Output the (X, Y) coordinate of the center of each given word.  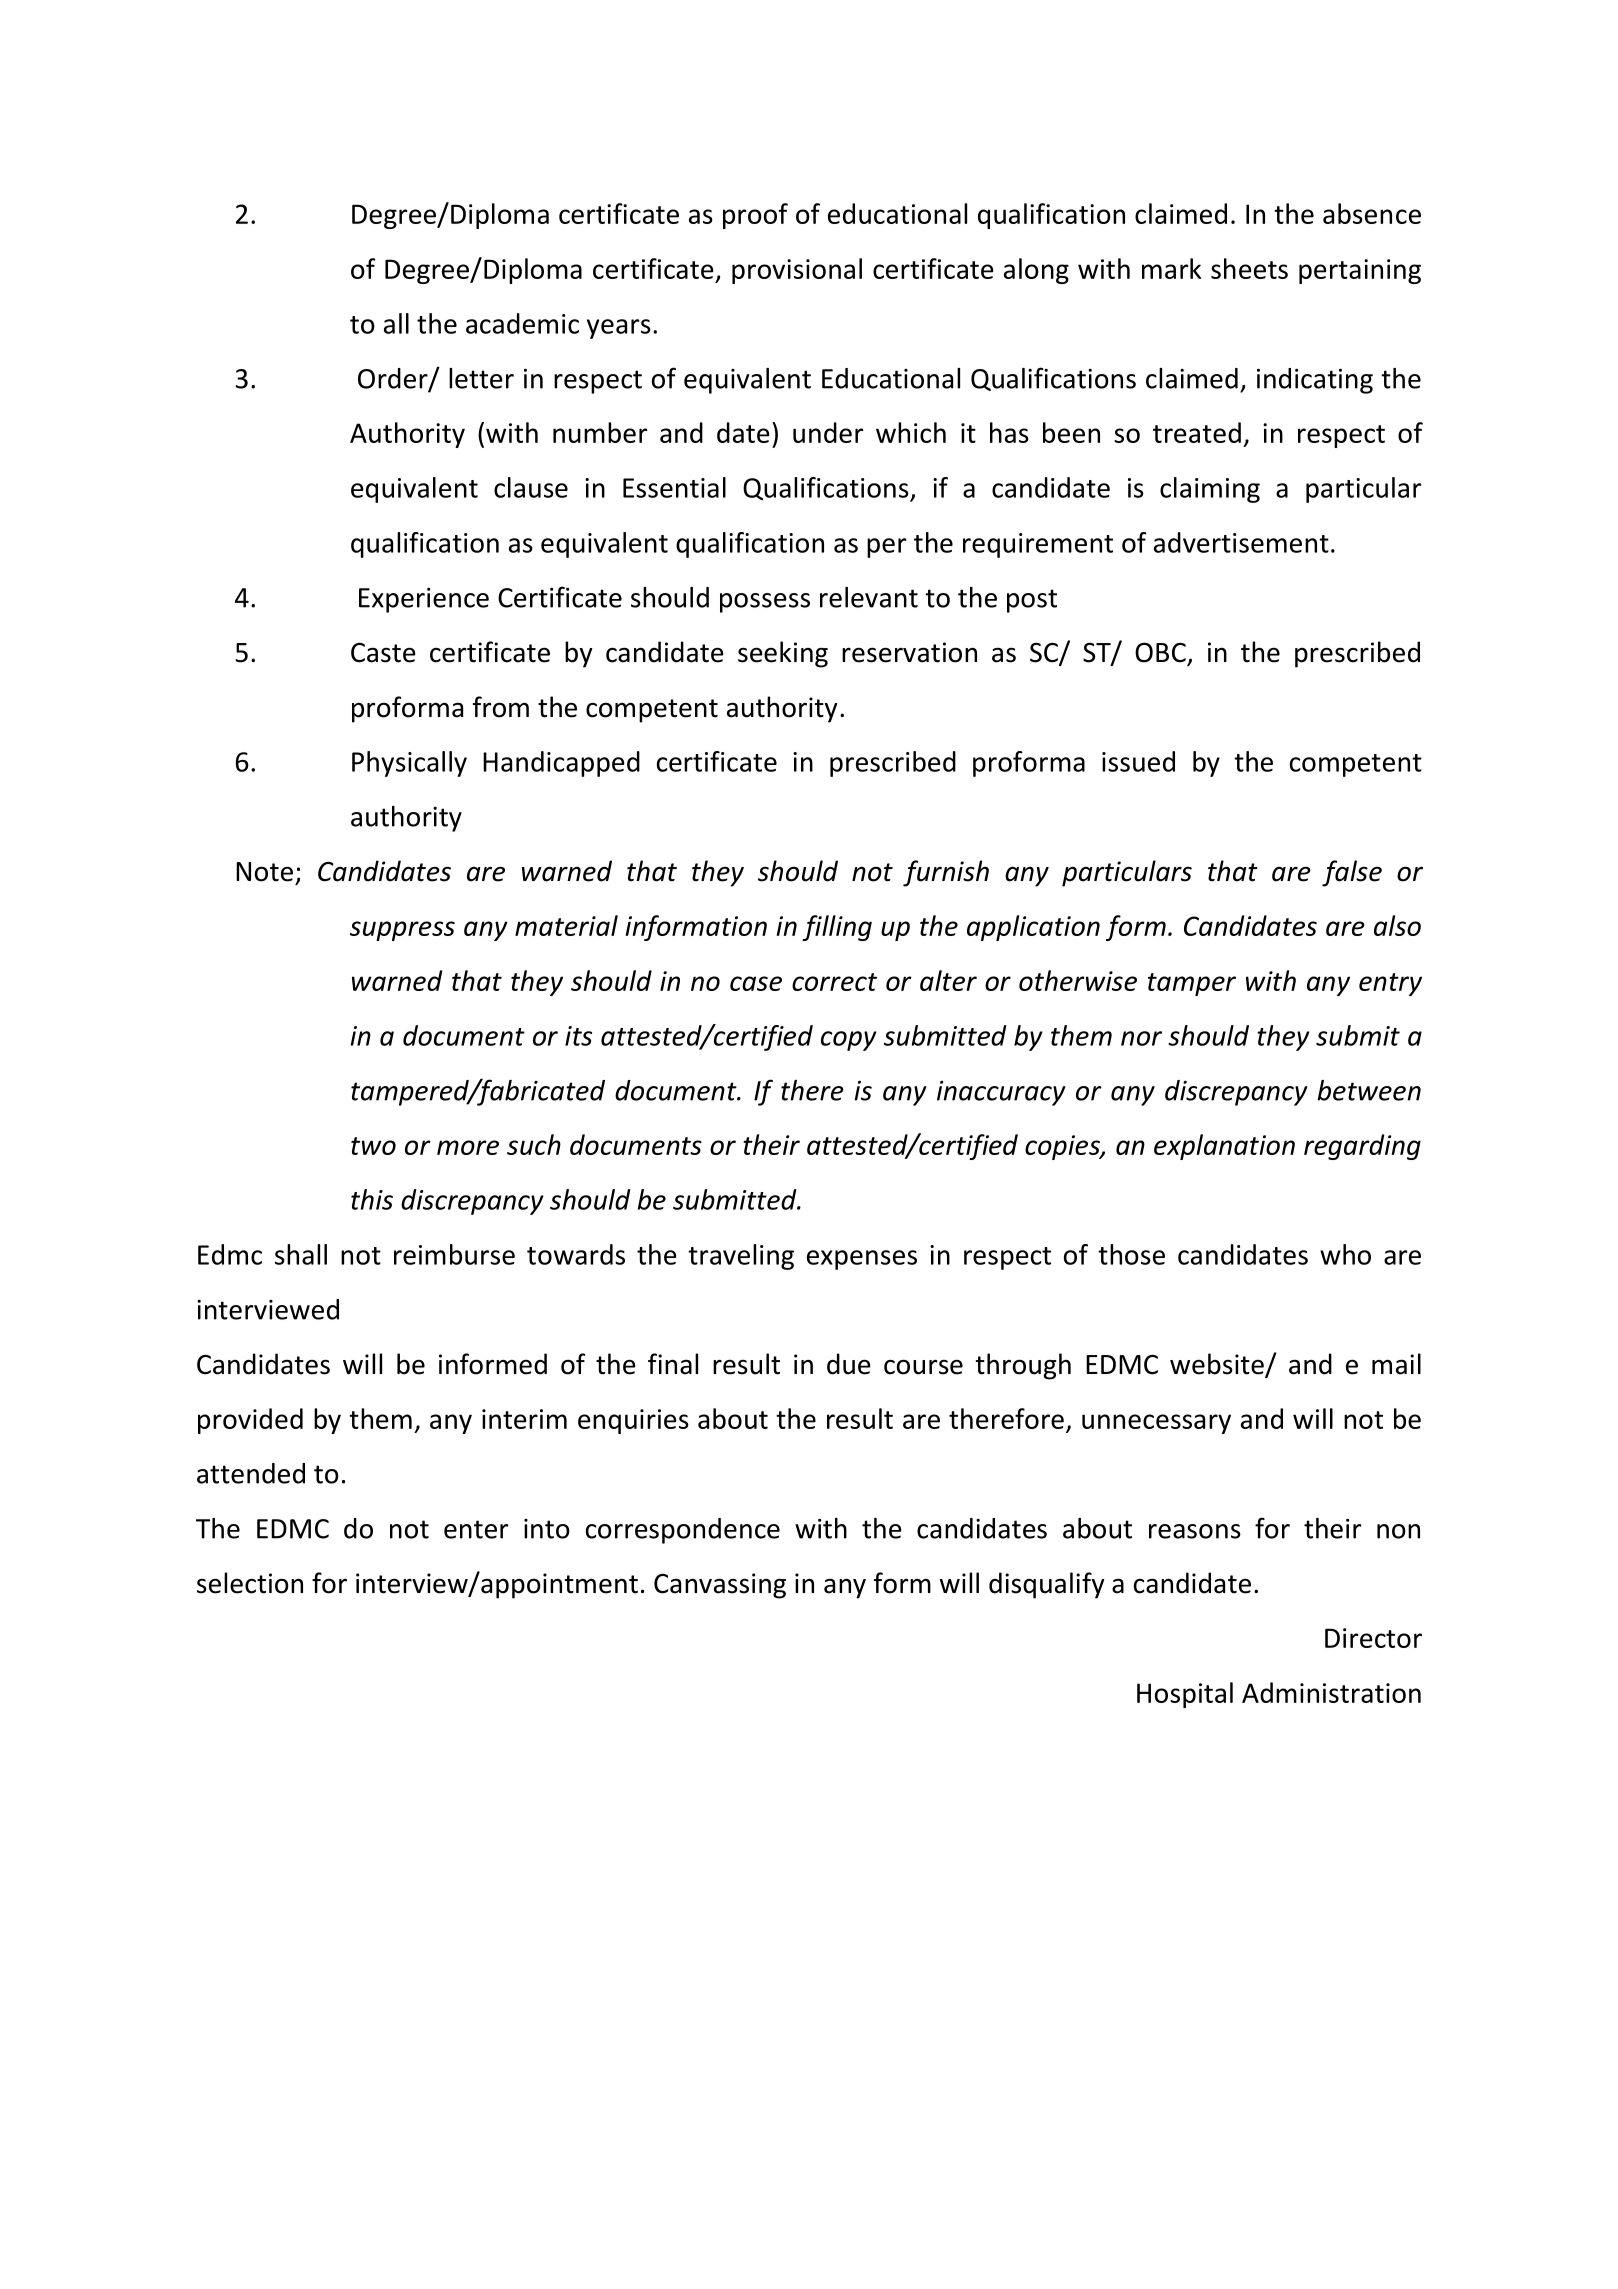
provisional (797, 271)
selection (250, 1583)
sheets (1249, 268)
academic (522, 323)
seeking (783, 654)
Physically (409, 764)
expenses (862, 1260)
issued (1138, 761)
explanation (1224, 1147)
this (372, 1199)
